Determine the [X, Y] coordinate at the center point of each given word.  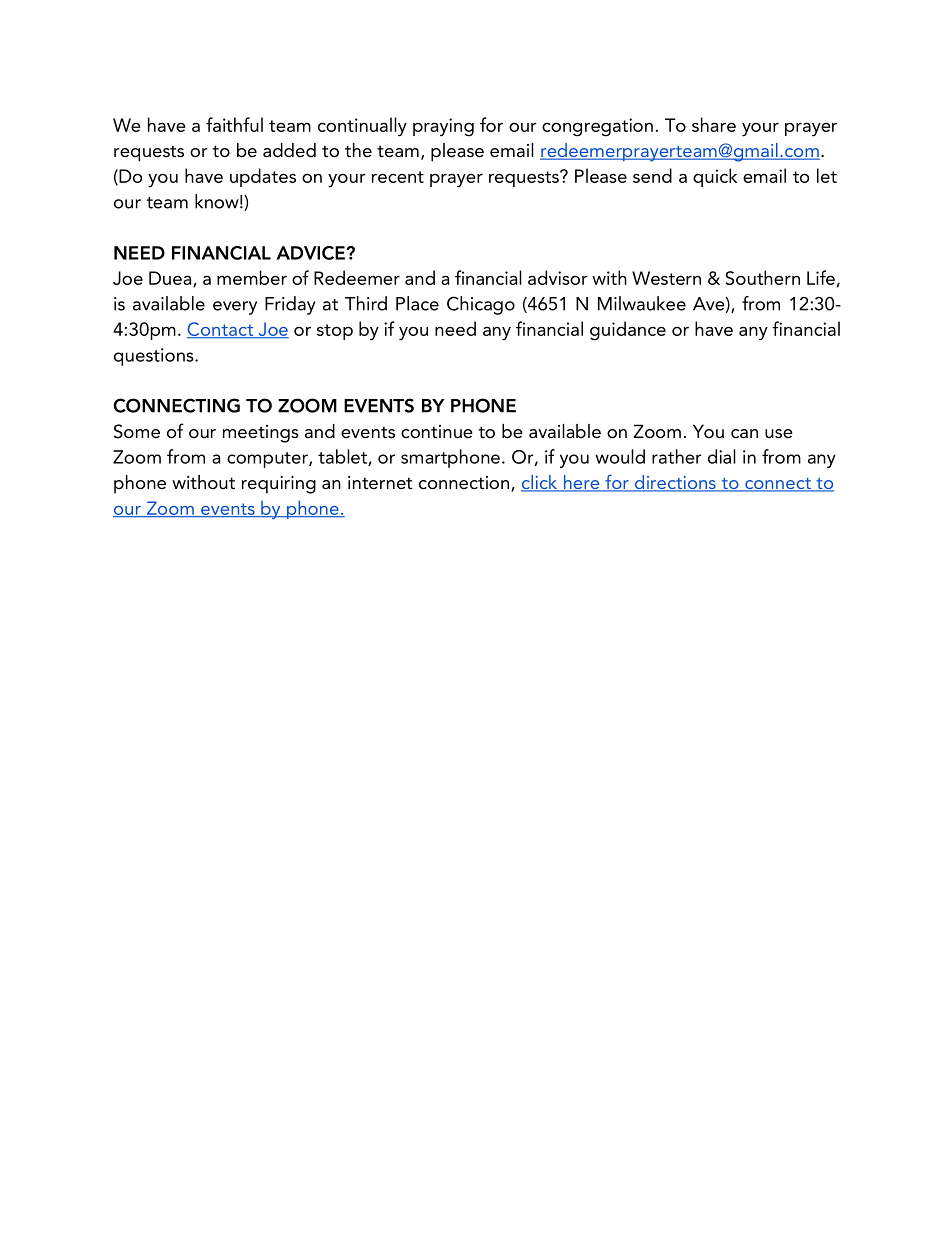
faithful [234, 124]
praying [443, 127]
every [235, 308]
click [540, 483]
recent [398, 177]
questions [155, 357]
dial [722, 456]
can [744, 433]
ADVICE [310, 253]
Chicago [481, 305]
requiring [279, 485]
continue [437, 432]
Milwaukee [642, 303]
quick [715, 177]
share [714, 124]
